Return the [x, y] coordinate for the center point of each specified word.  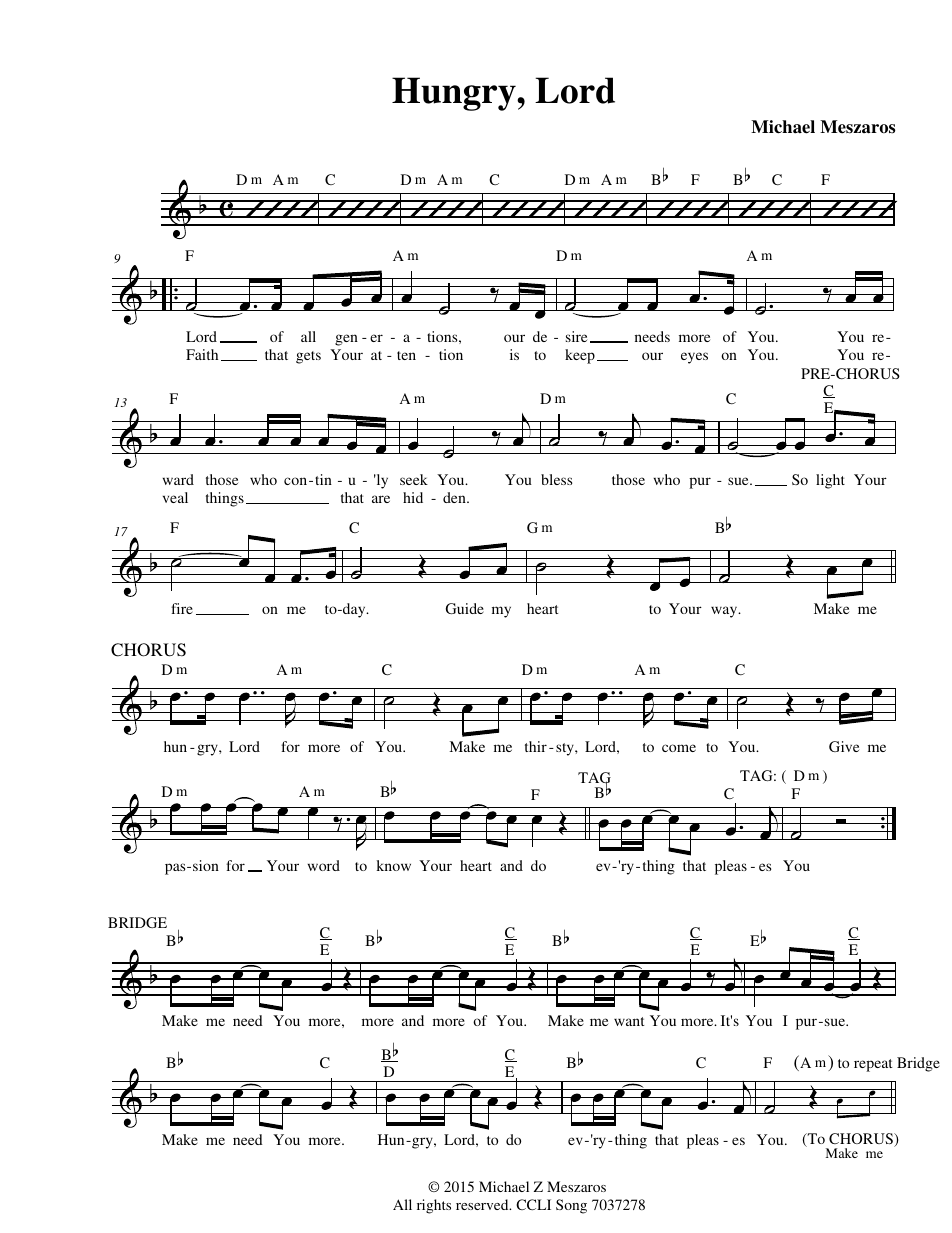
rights [434, 1206]
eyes [694, 358]
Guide [465, 608]
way [725, 612]
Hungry [455, 94]
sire [576, 336]
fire [182, 608]
